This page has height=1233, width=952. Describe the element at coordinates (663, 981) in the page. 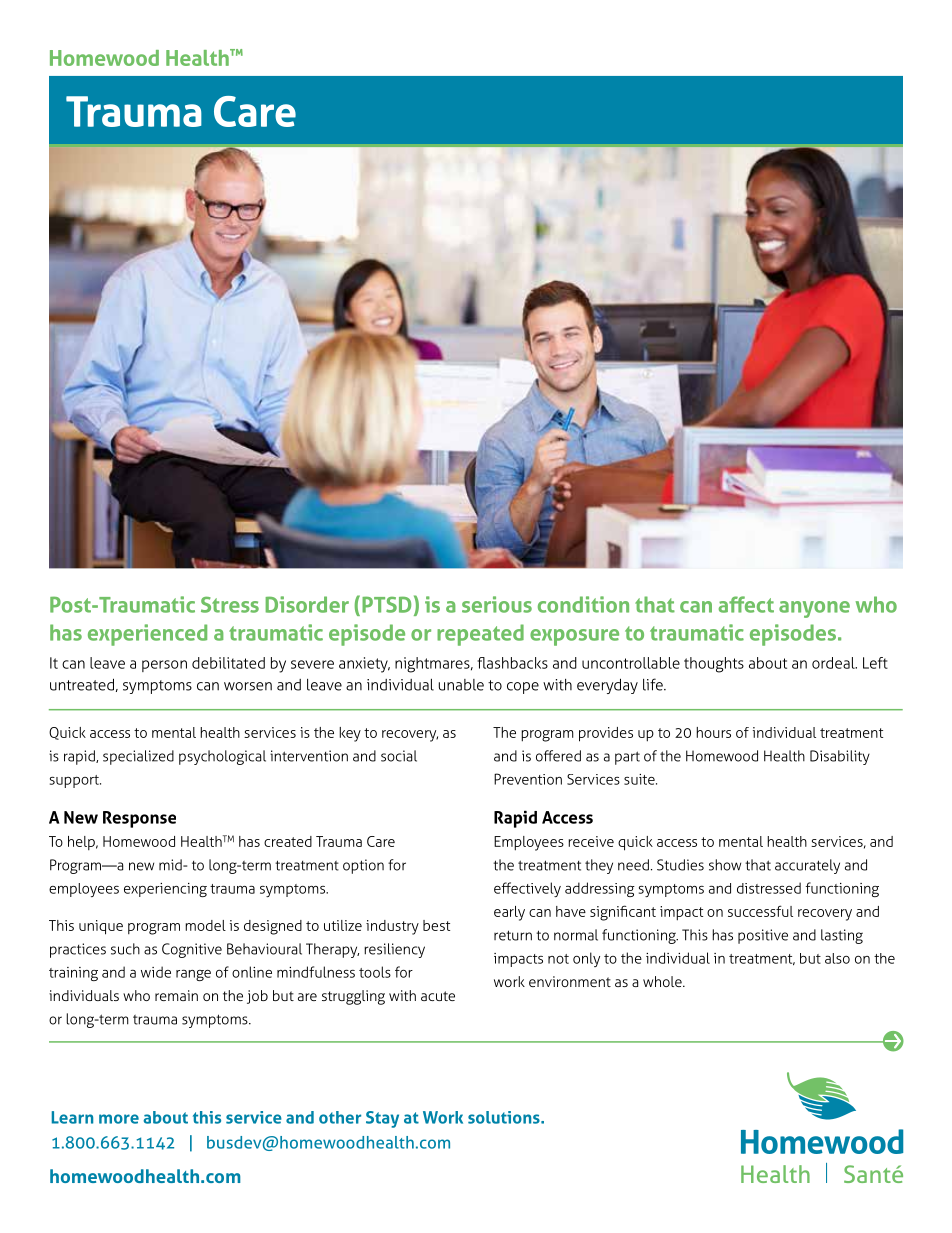

I see `whole` at that location.
